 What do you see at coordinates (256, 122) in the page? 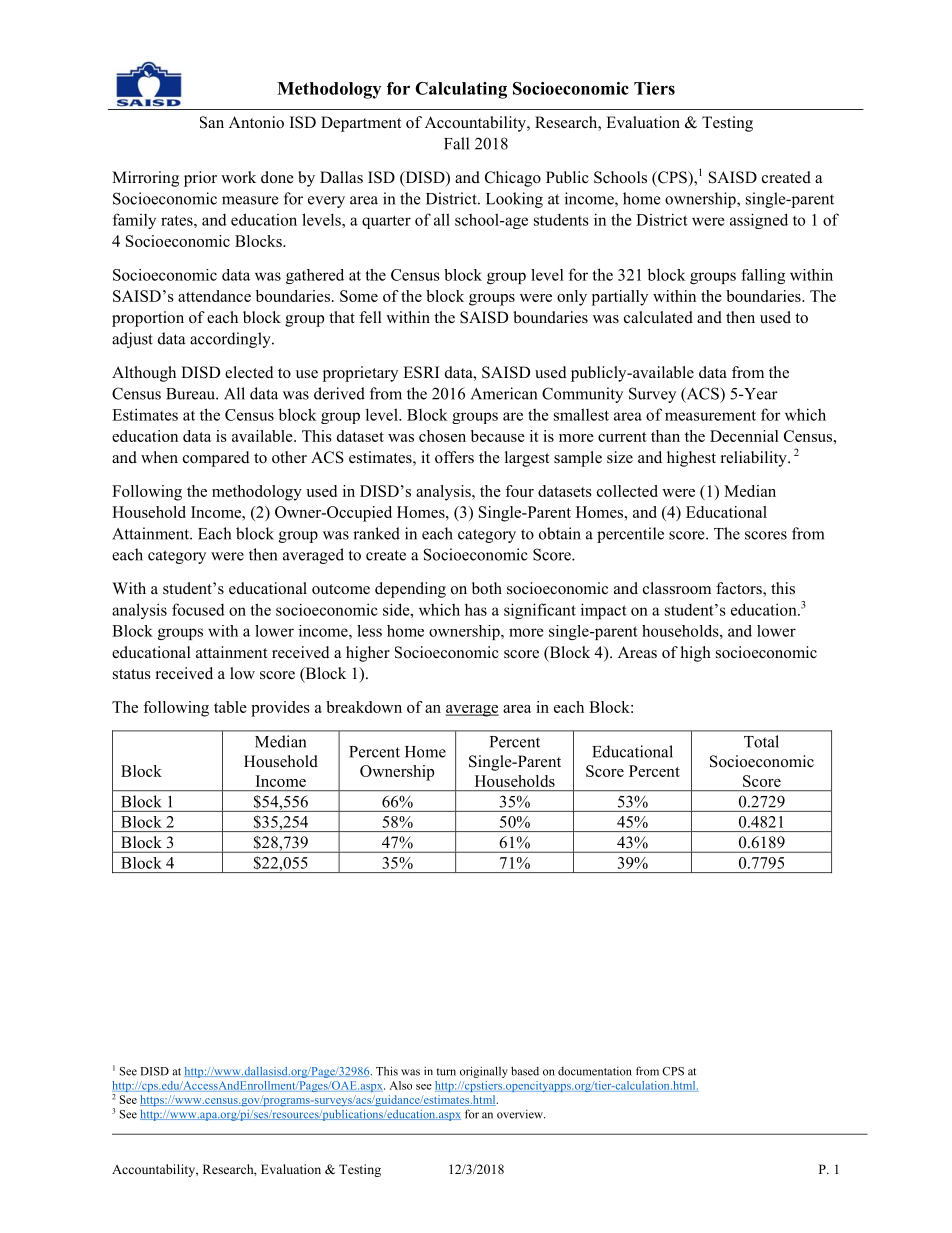
I see `Antonio` at bounding box center [256, 122].
